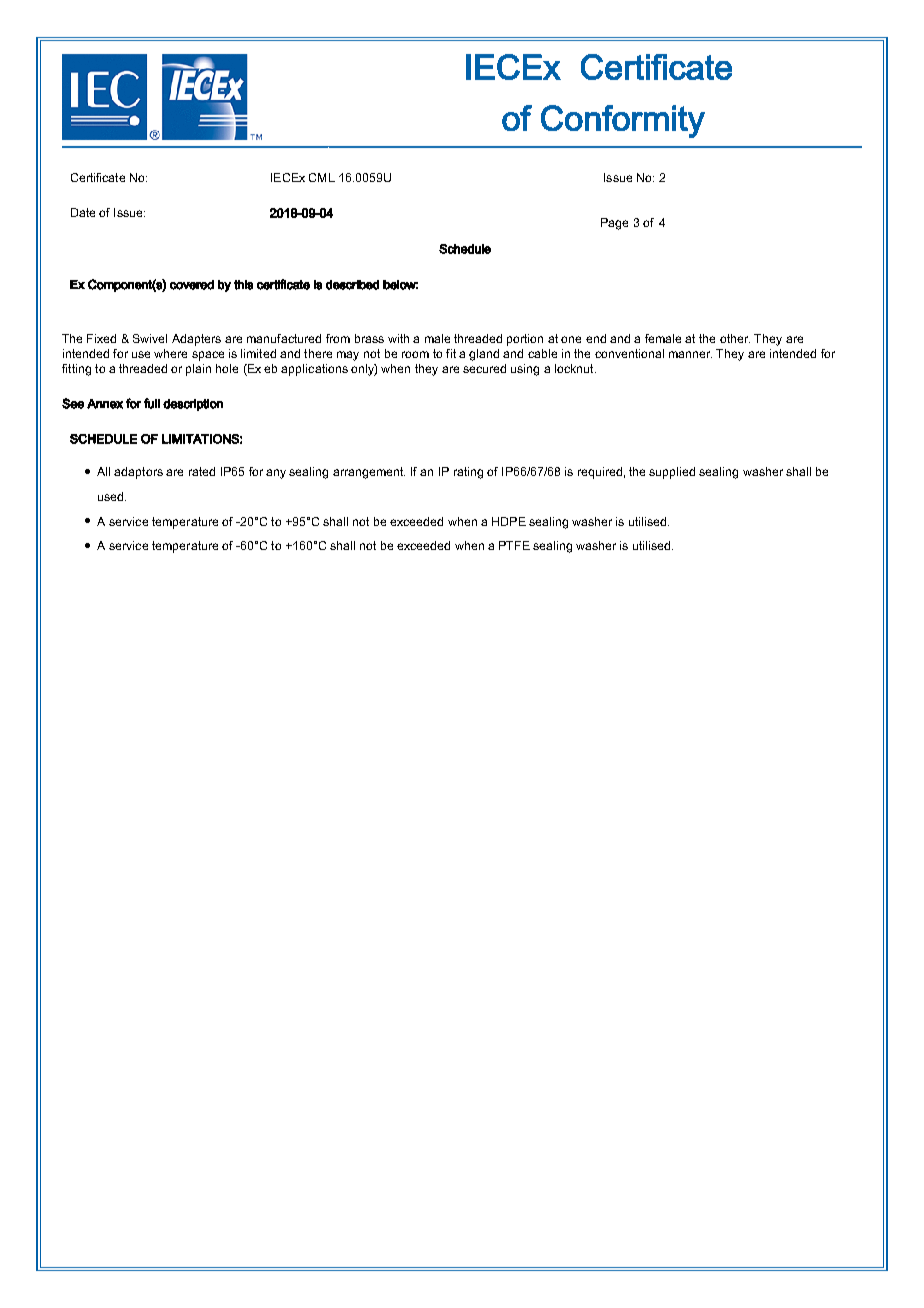 This screenshot has height=1308, width=924. What do you see at coordinates (112, 496) in the screenshot?
I see `used` at bounding box center [112, 496].
